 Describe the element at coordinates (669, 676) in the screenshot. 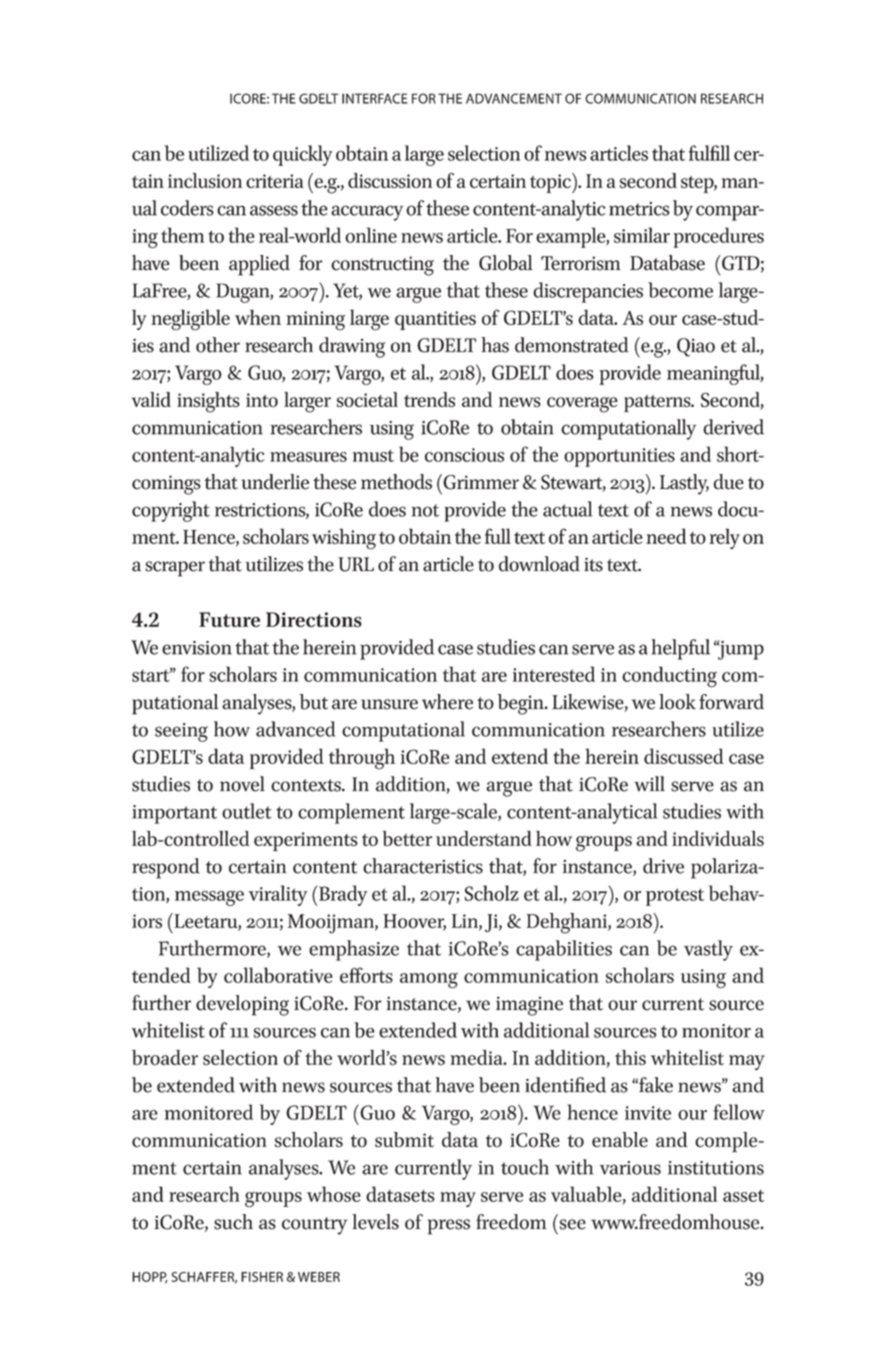

I see `conducting` at that location.
